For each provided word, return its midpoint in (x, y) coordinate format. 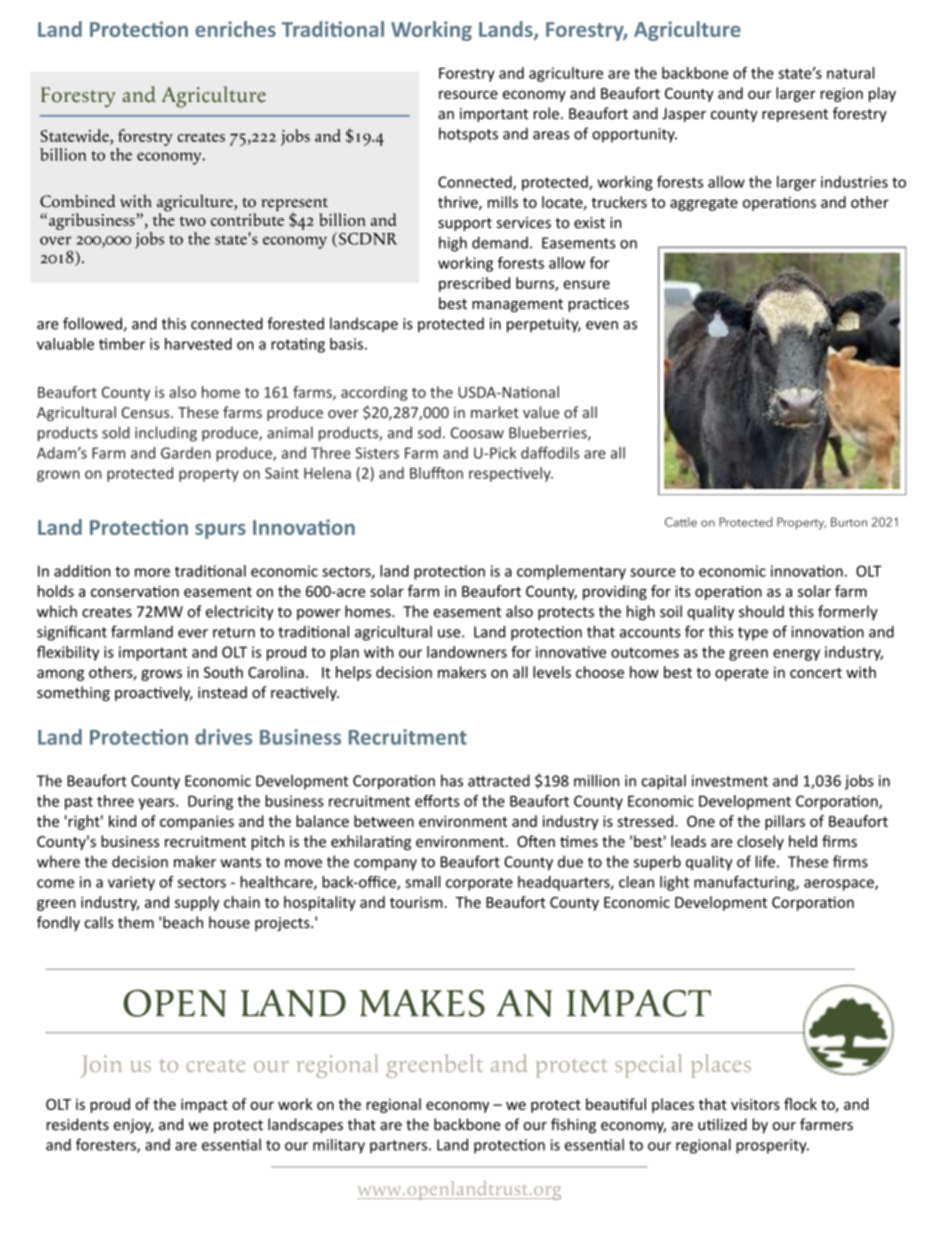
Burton (849, 522)
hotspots (468, 135)
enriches (235, 29)
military (339, 1146)
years (158, 804)
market (495, 412)
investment (730, 781)
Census (146, 412)
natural (850, 73)
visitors (755, 1104)
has (452, 780)
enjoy (133, 1126)
